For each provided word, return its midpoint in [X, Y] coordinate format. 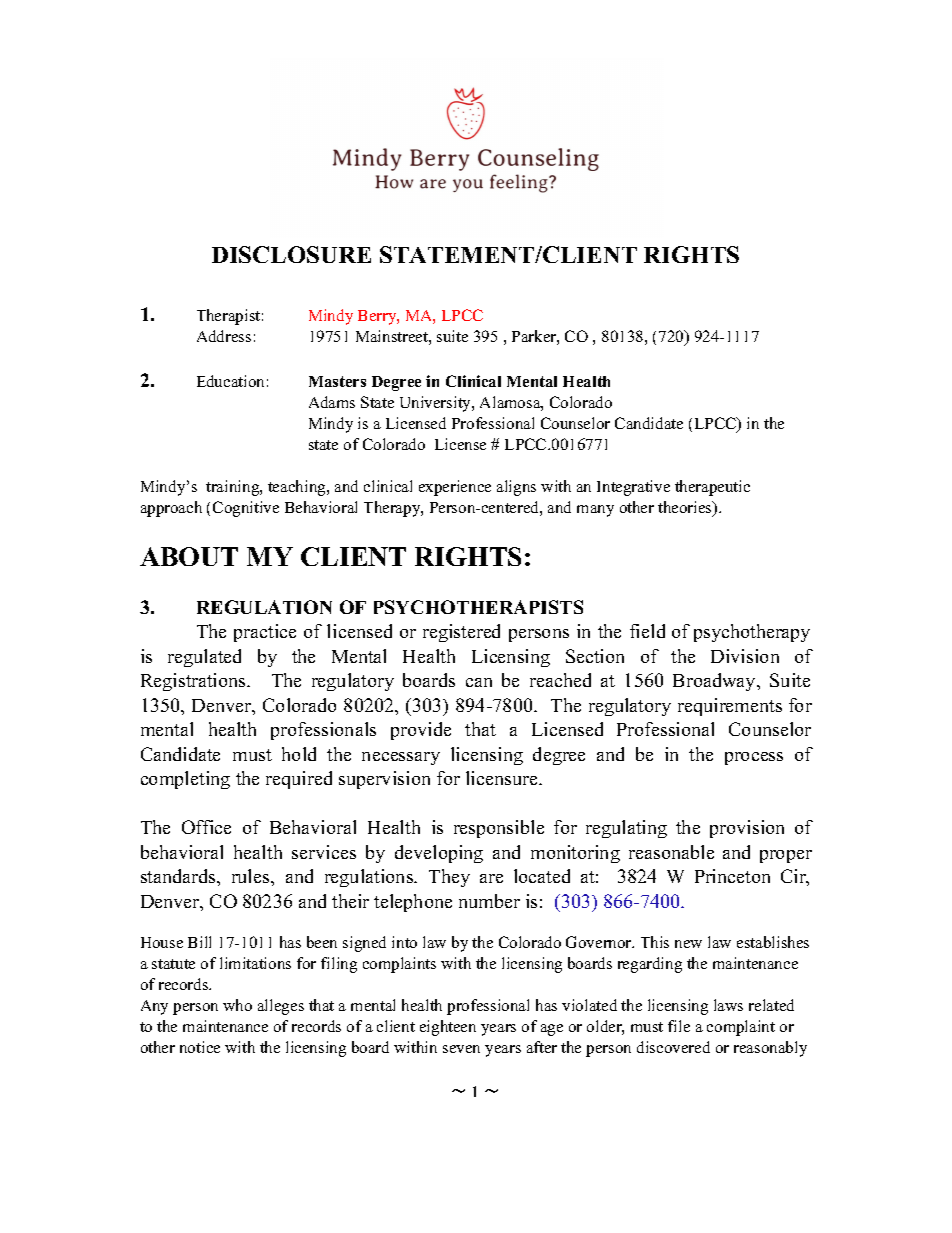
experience [455, 488]
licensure [503, 778]
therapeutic [712, 488]
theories [686, 508]
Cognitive [246, 509]
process [754, 758]
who [237, 1005]
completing [185, 780]
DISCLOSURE [291, 254]
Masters [337, 381]
